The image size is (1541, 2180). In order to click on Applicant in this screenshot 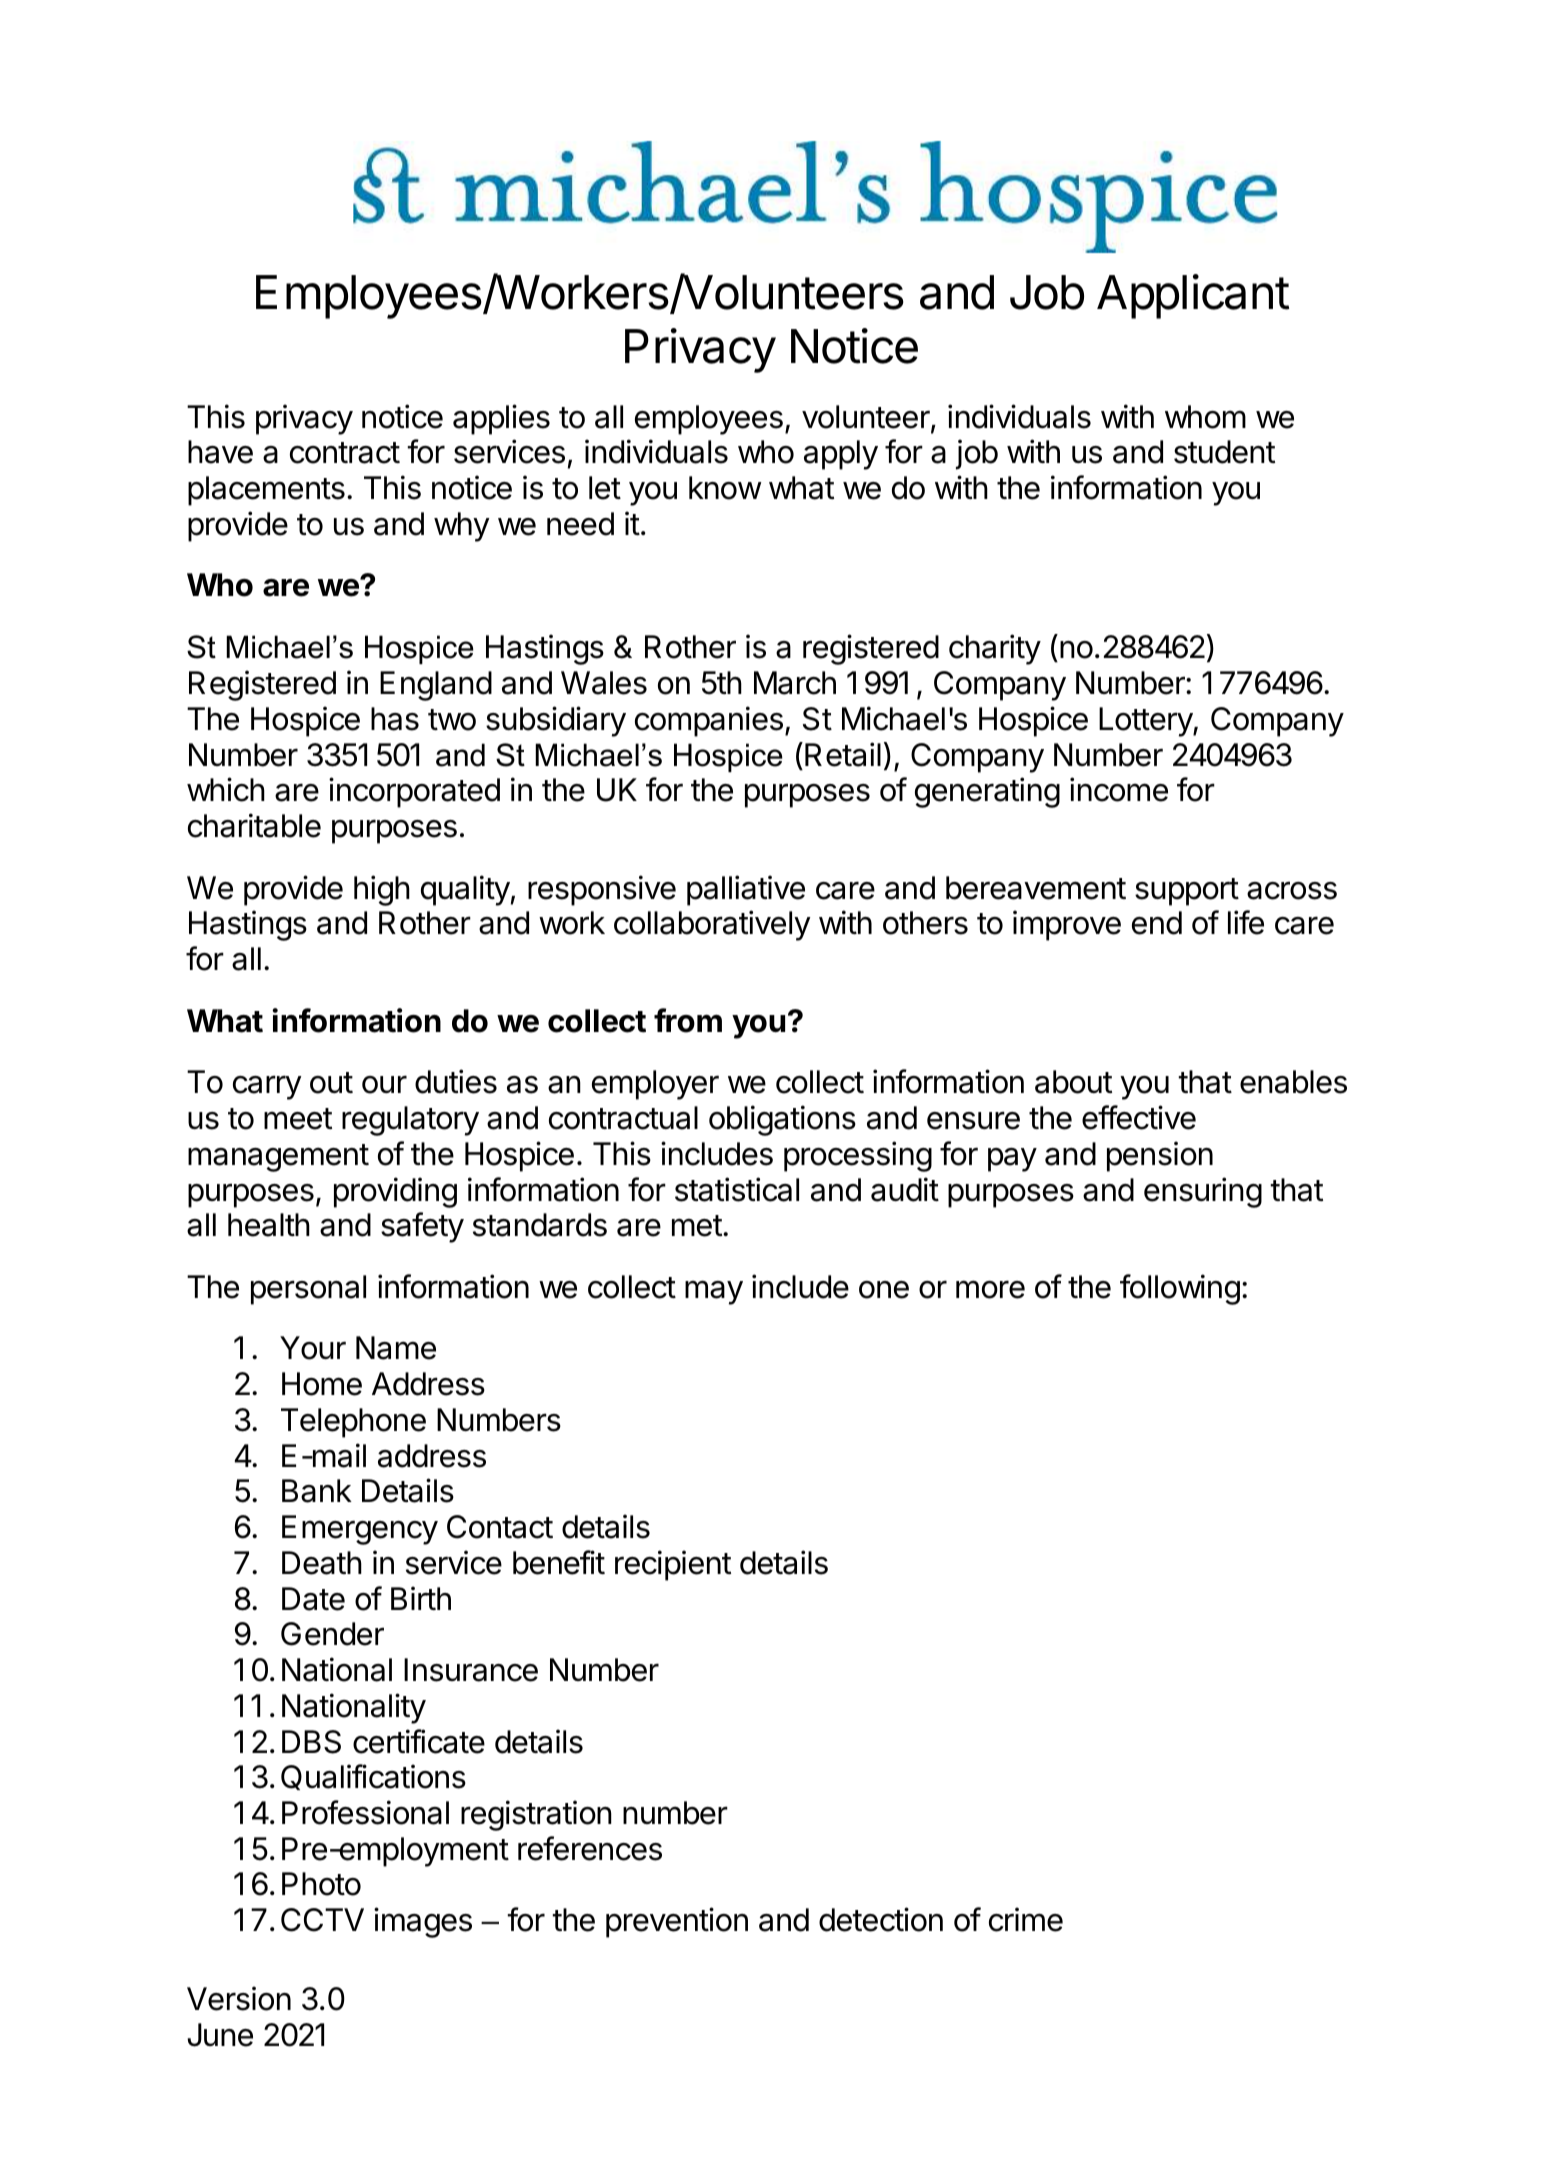, I will do `click(1193, 296)`.
